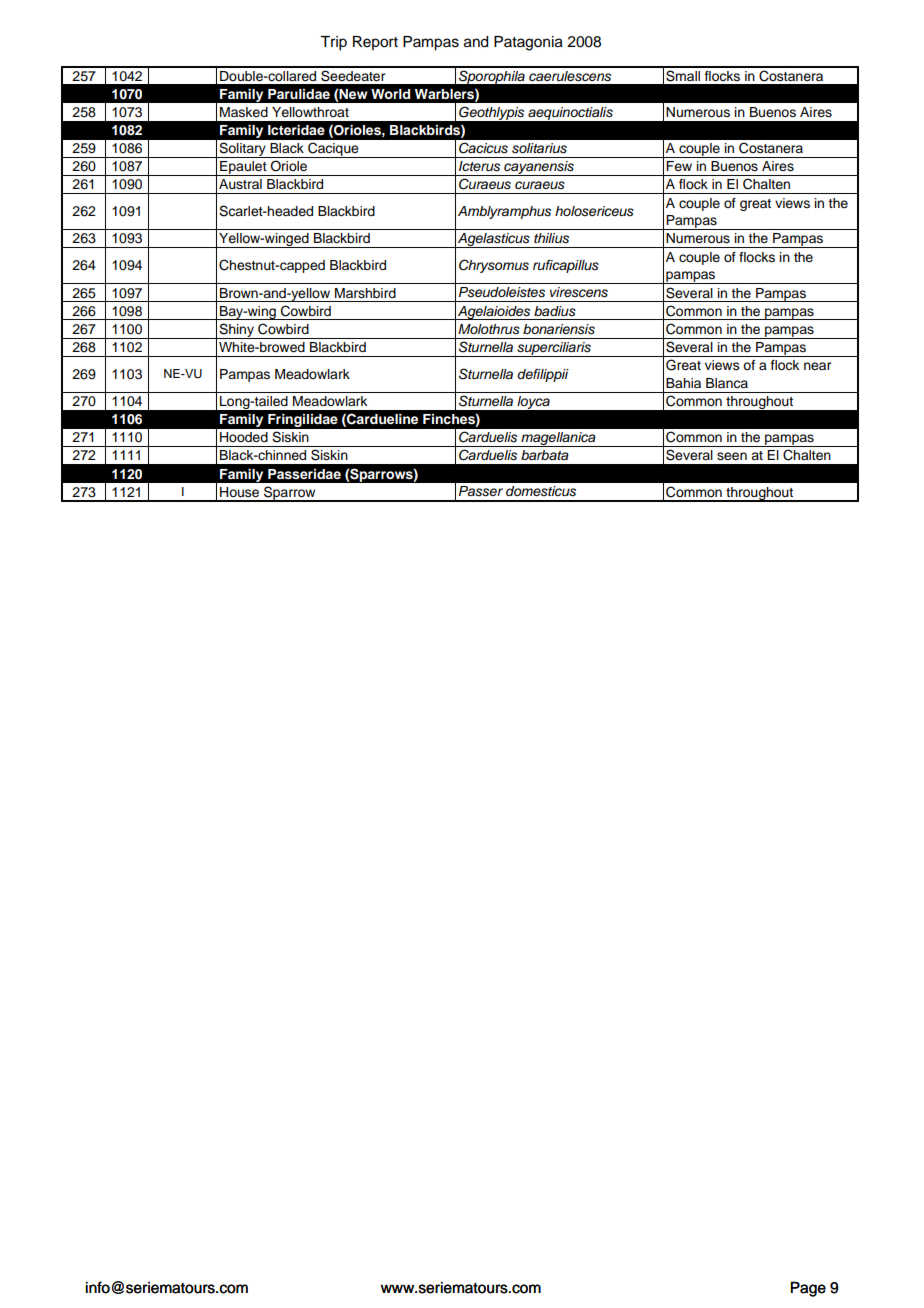 The image size is (924, 1308). Describe the element at coordinates (683, 383) in the page. I see `Bahia` at that location.
